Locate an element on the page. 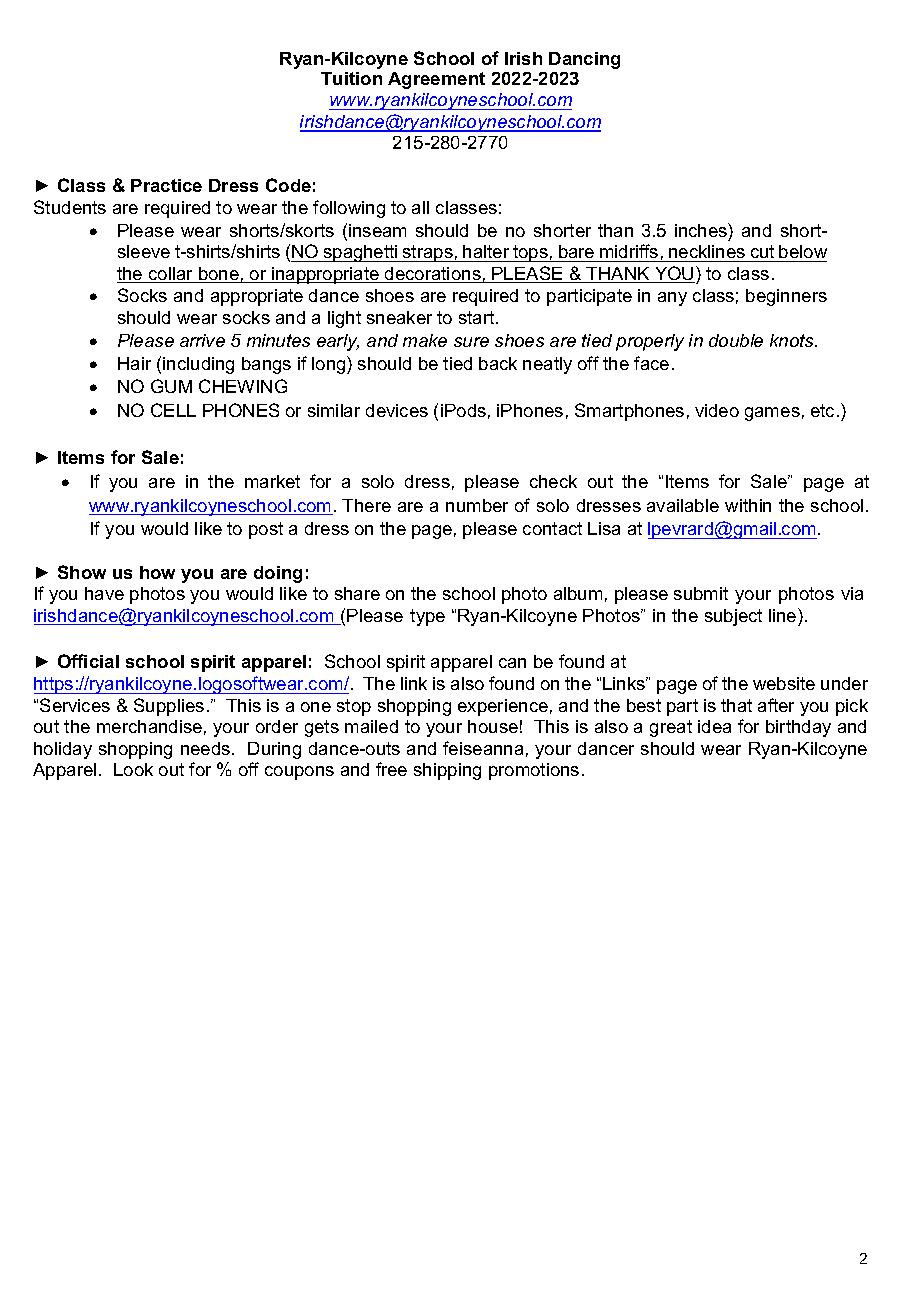 This document has height=1308, width=924. start is located at coordinates (478, 317).
